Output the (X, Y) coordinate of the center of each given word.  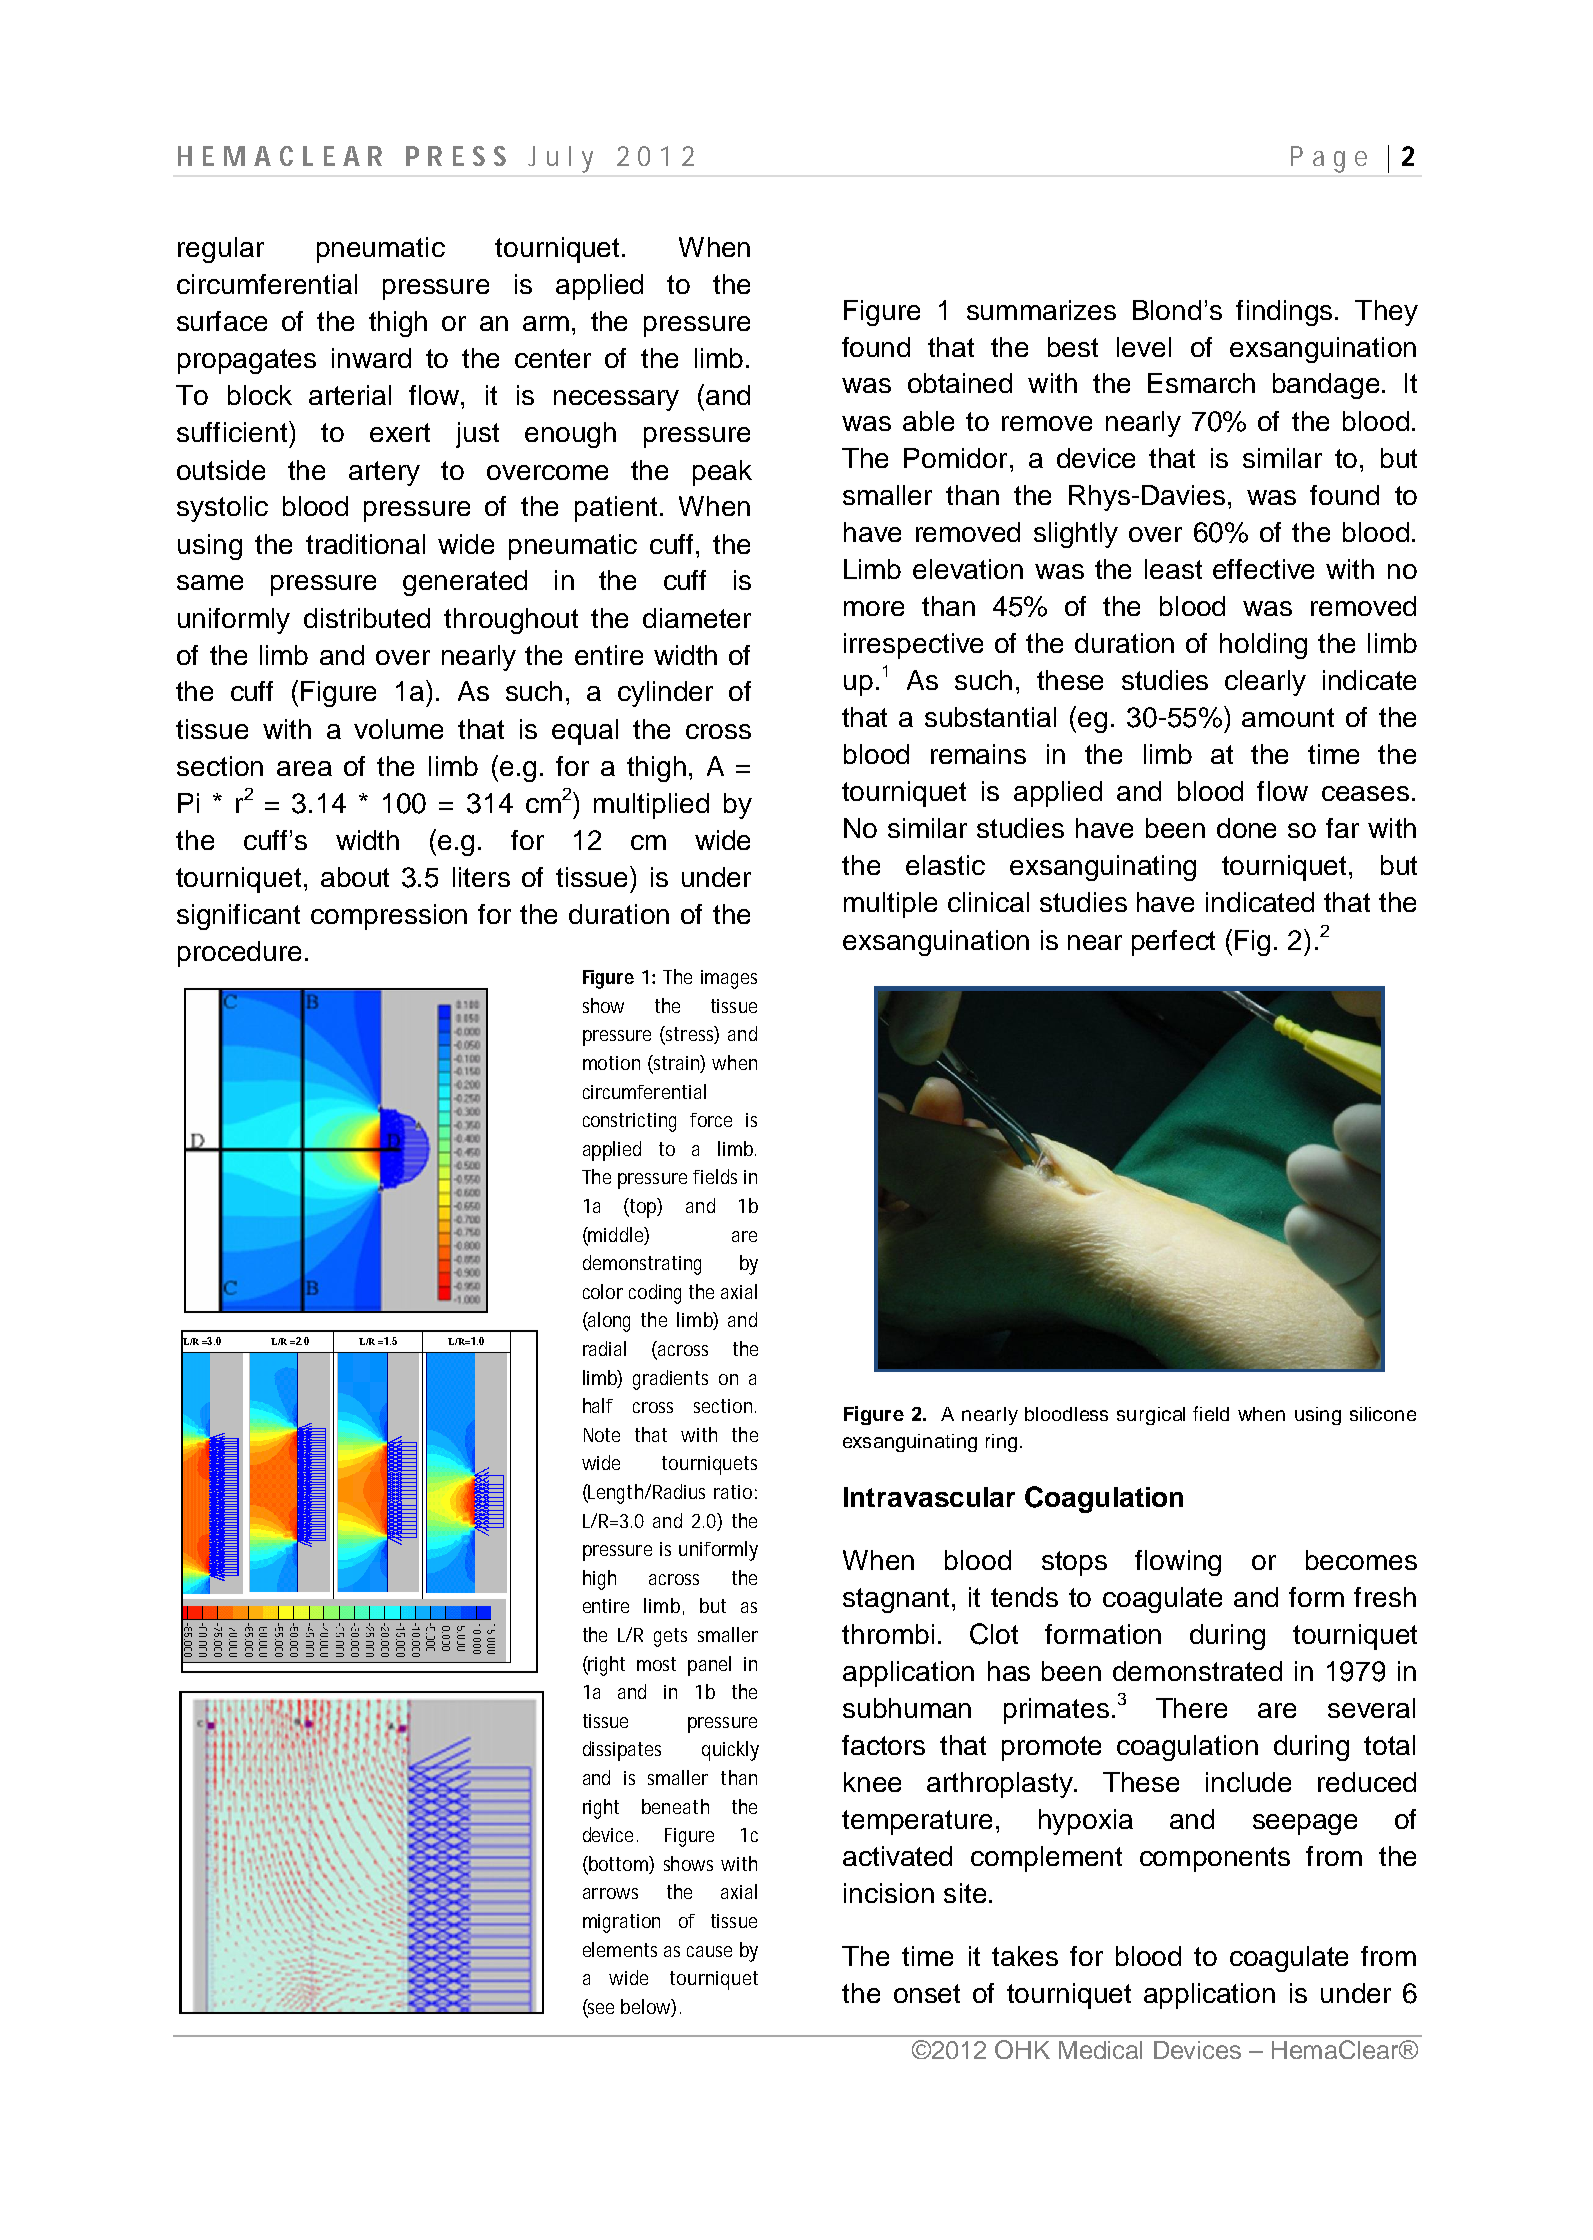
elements (620, 1949)
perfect (1173, 943)
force (711, 1120)
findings (1284, 313)
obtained (960, 383)
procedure (239, 954)
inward (371, 358)
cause (709, 1951)
